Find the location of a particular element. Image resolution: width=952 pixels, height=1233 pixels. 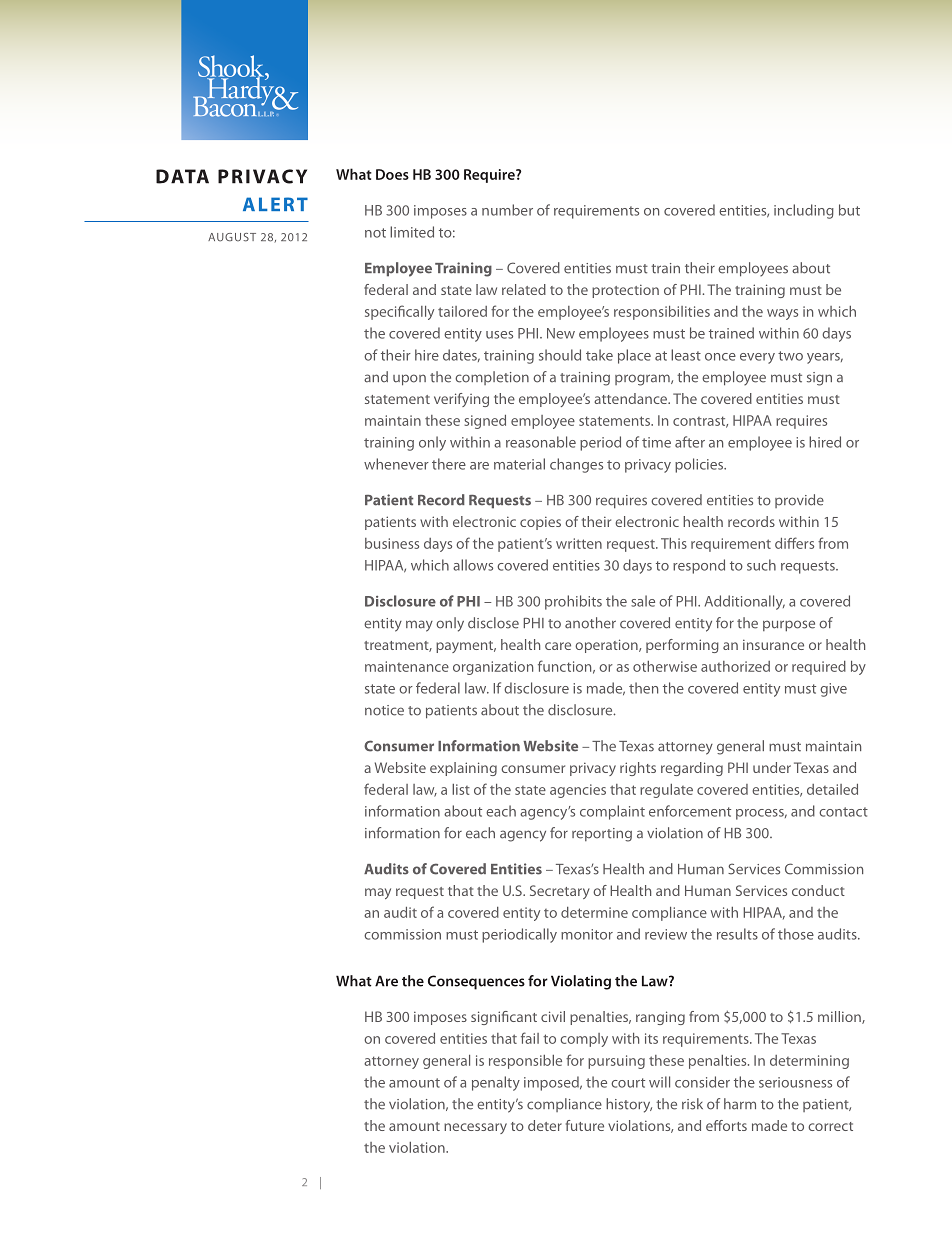

insurance is located at coordinates (773, 644).
